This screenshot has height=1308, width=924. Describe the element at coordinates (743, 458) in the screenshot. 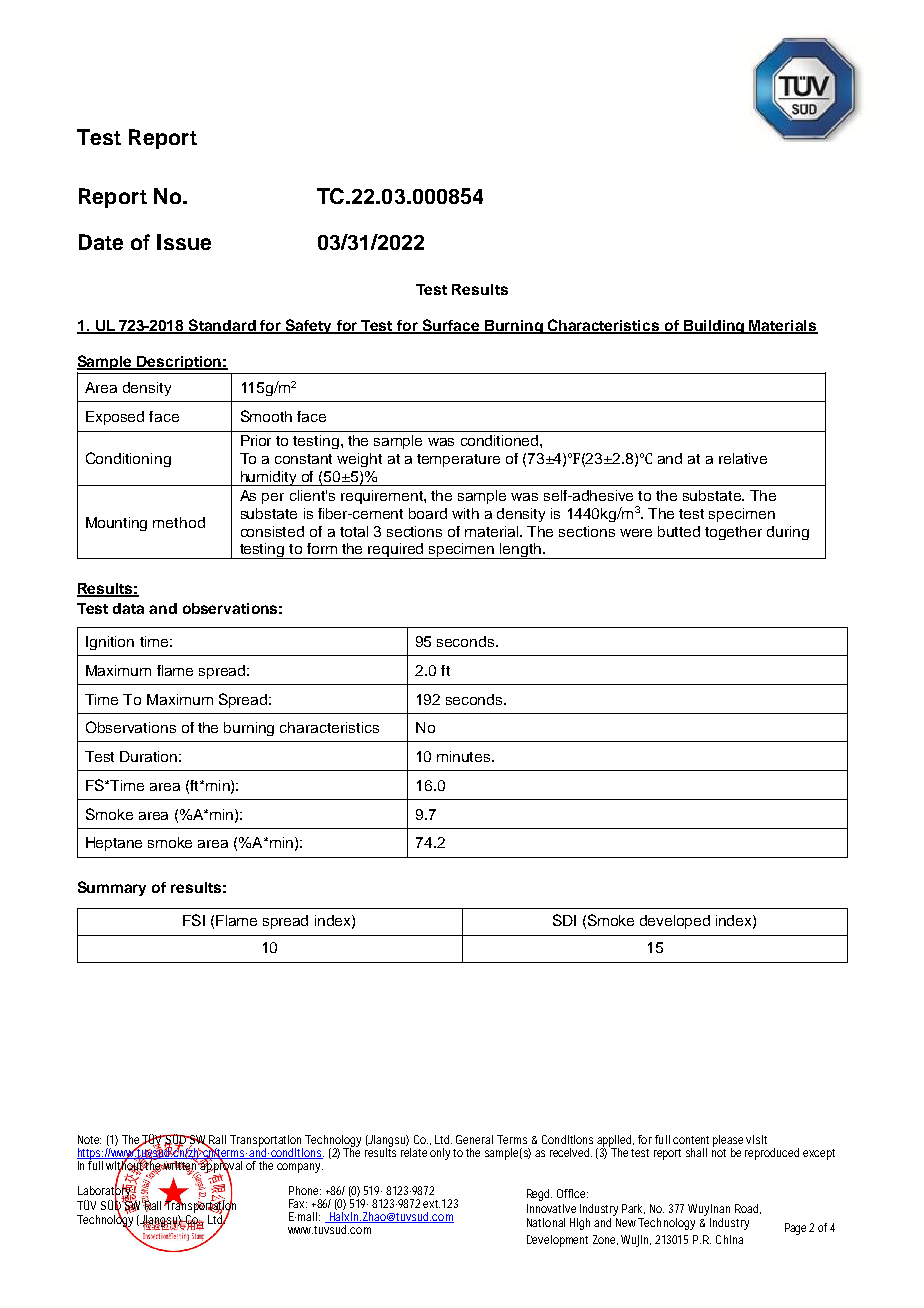

I see `relative` at that location.
